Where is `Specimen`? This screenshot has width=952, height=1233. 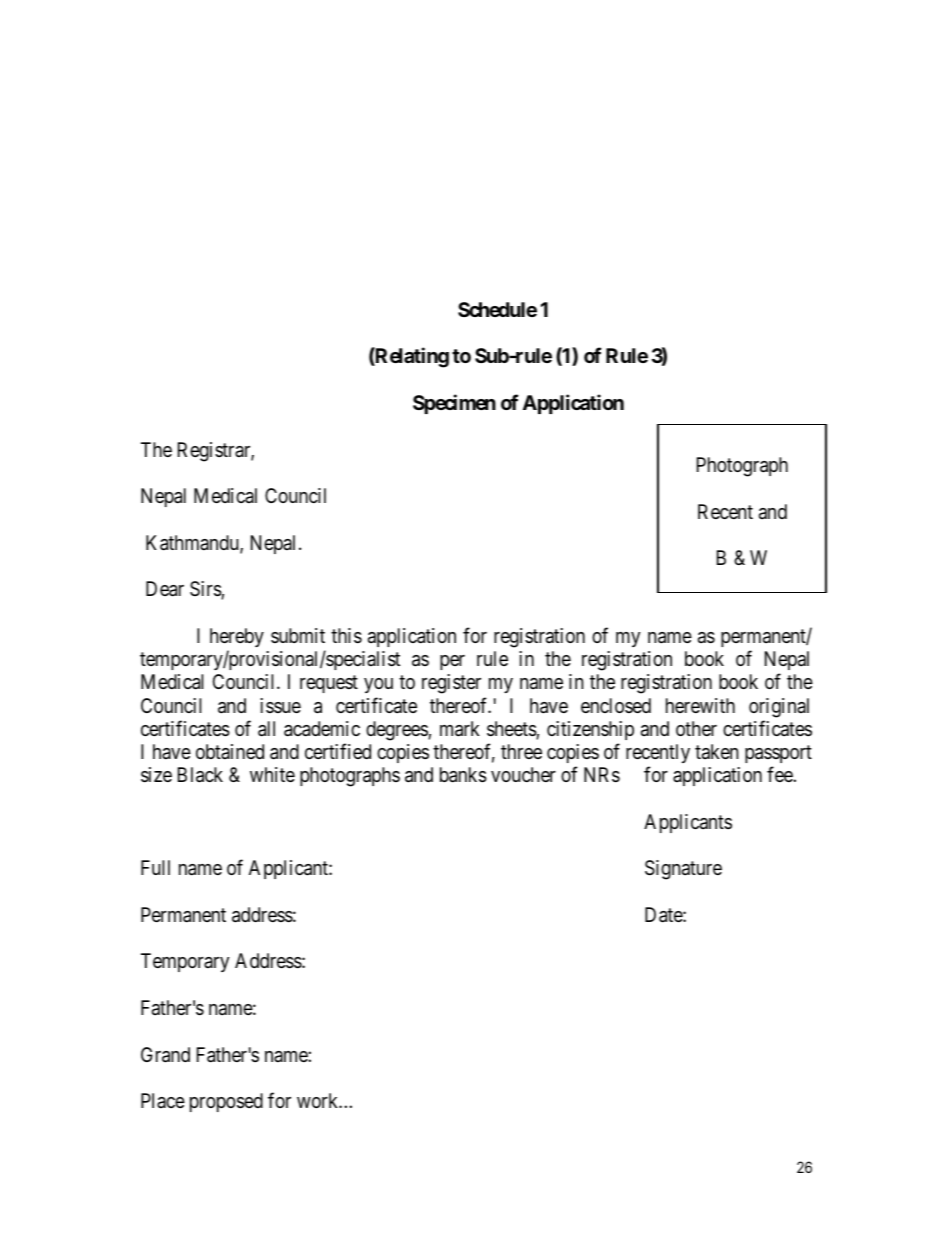
Specimen is located at coordinates (454, 404).
